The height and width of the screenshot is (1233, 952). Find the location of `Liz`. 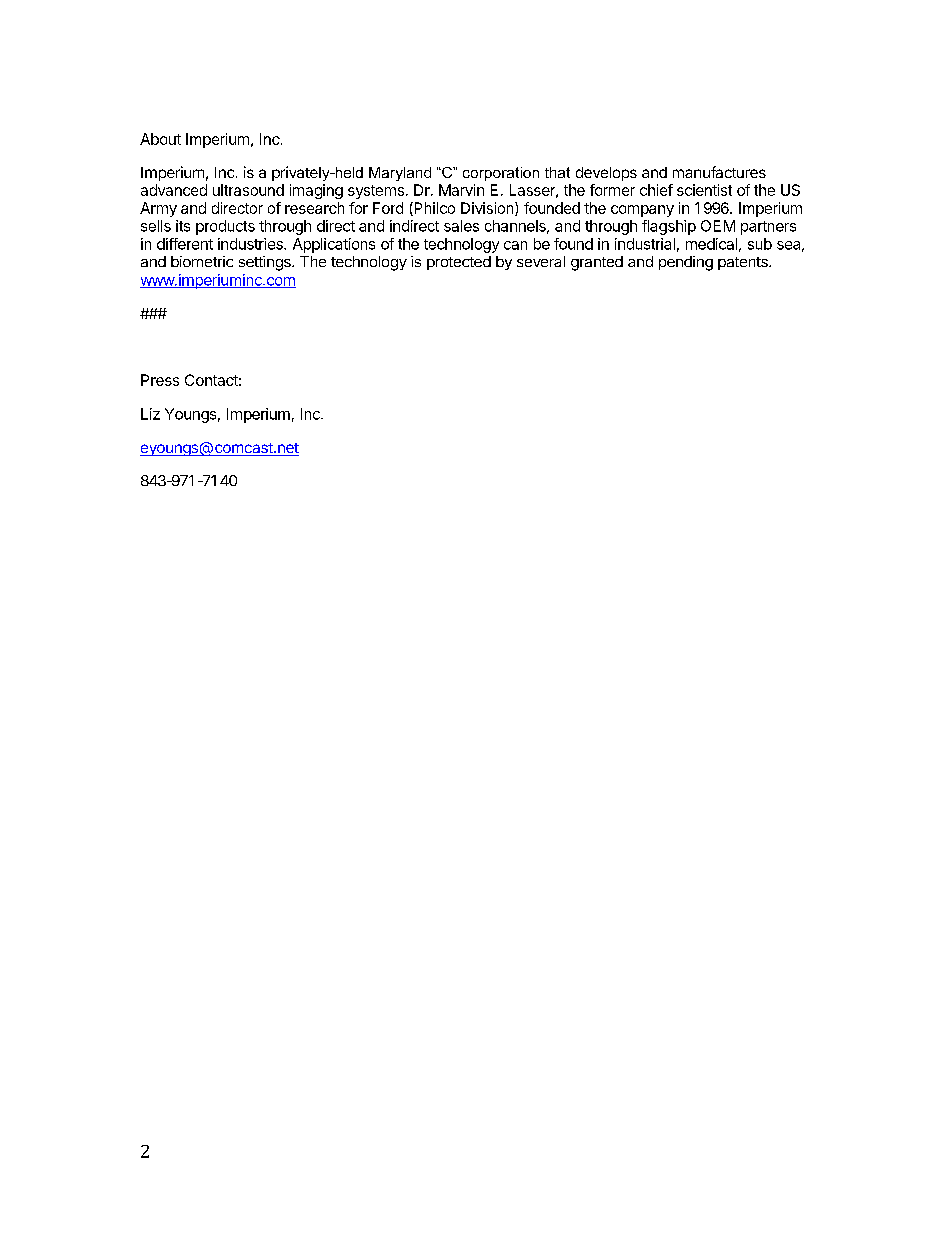

Liz is located at coordinates (150, 414).
